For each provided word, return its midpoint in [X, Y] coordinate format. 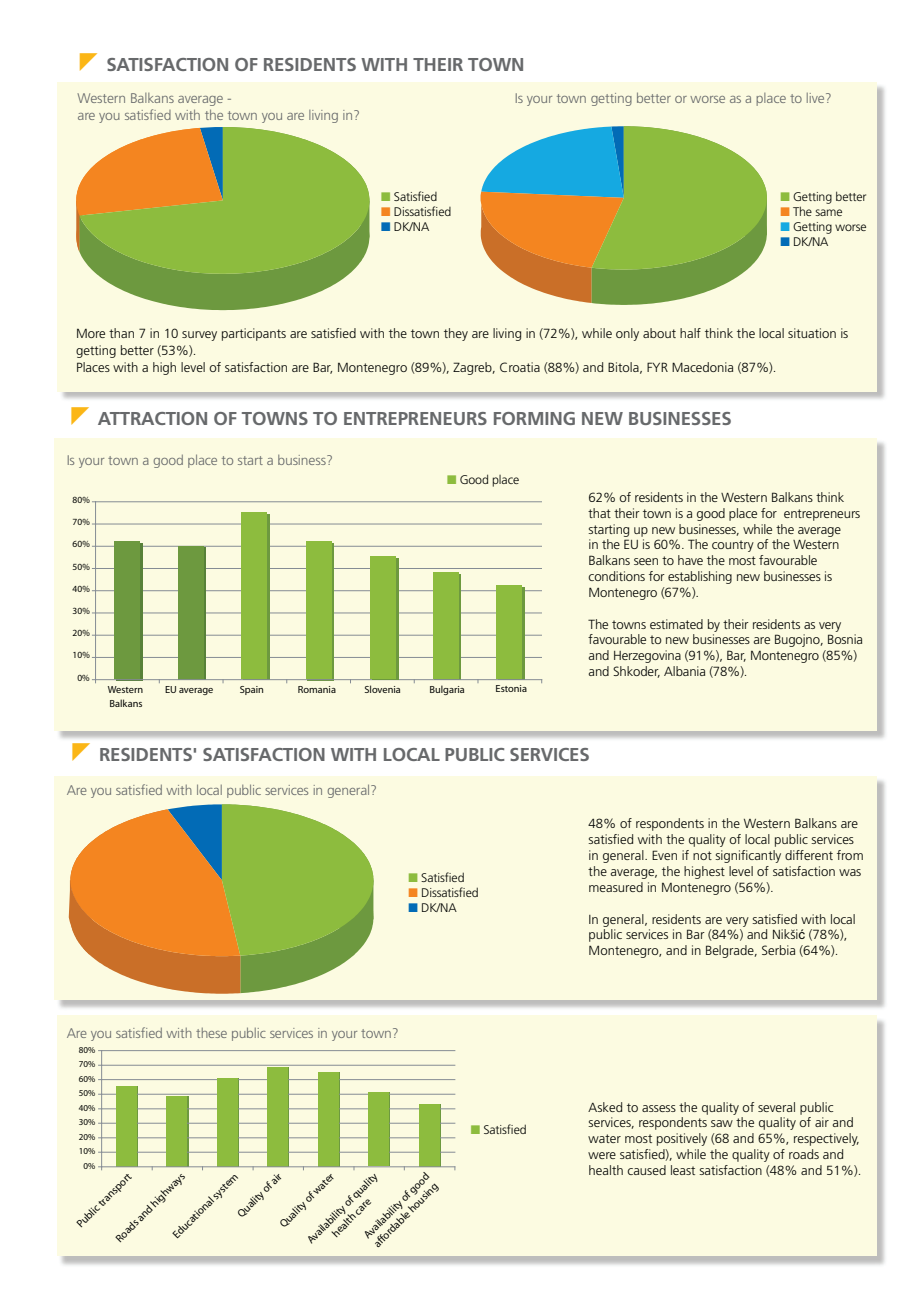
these [211, 1033]
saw [722, 1123]
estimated [676, 624]
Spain [251, 690]
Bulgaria [447, 690]
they [456, 334]
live [817, 98]
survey [199, 336]
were [602, 1155]
